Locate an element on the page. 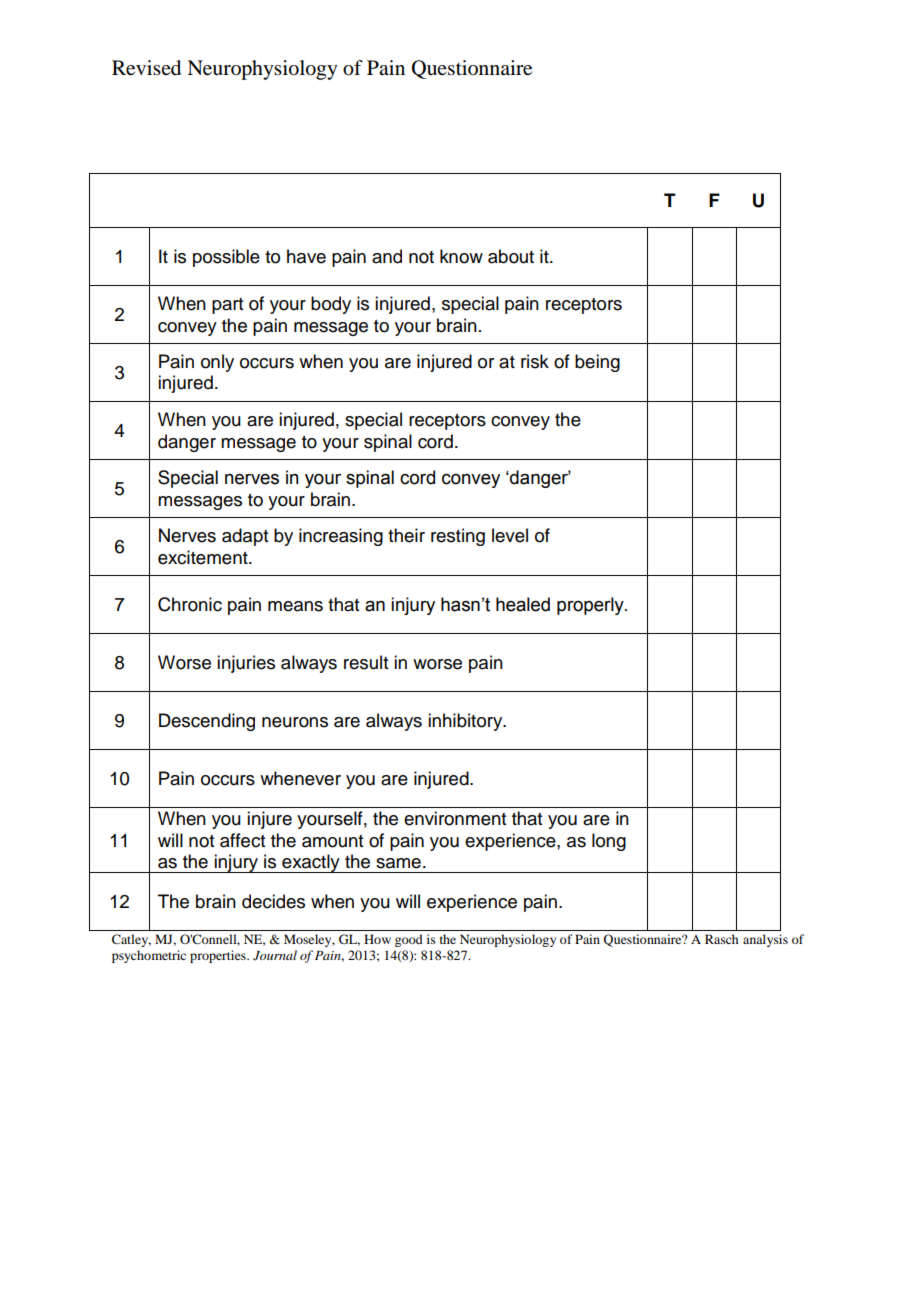 This document has height=1308, width=924. result is located at coordinates (366, 662).
